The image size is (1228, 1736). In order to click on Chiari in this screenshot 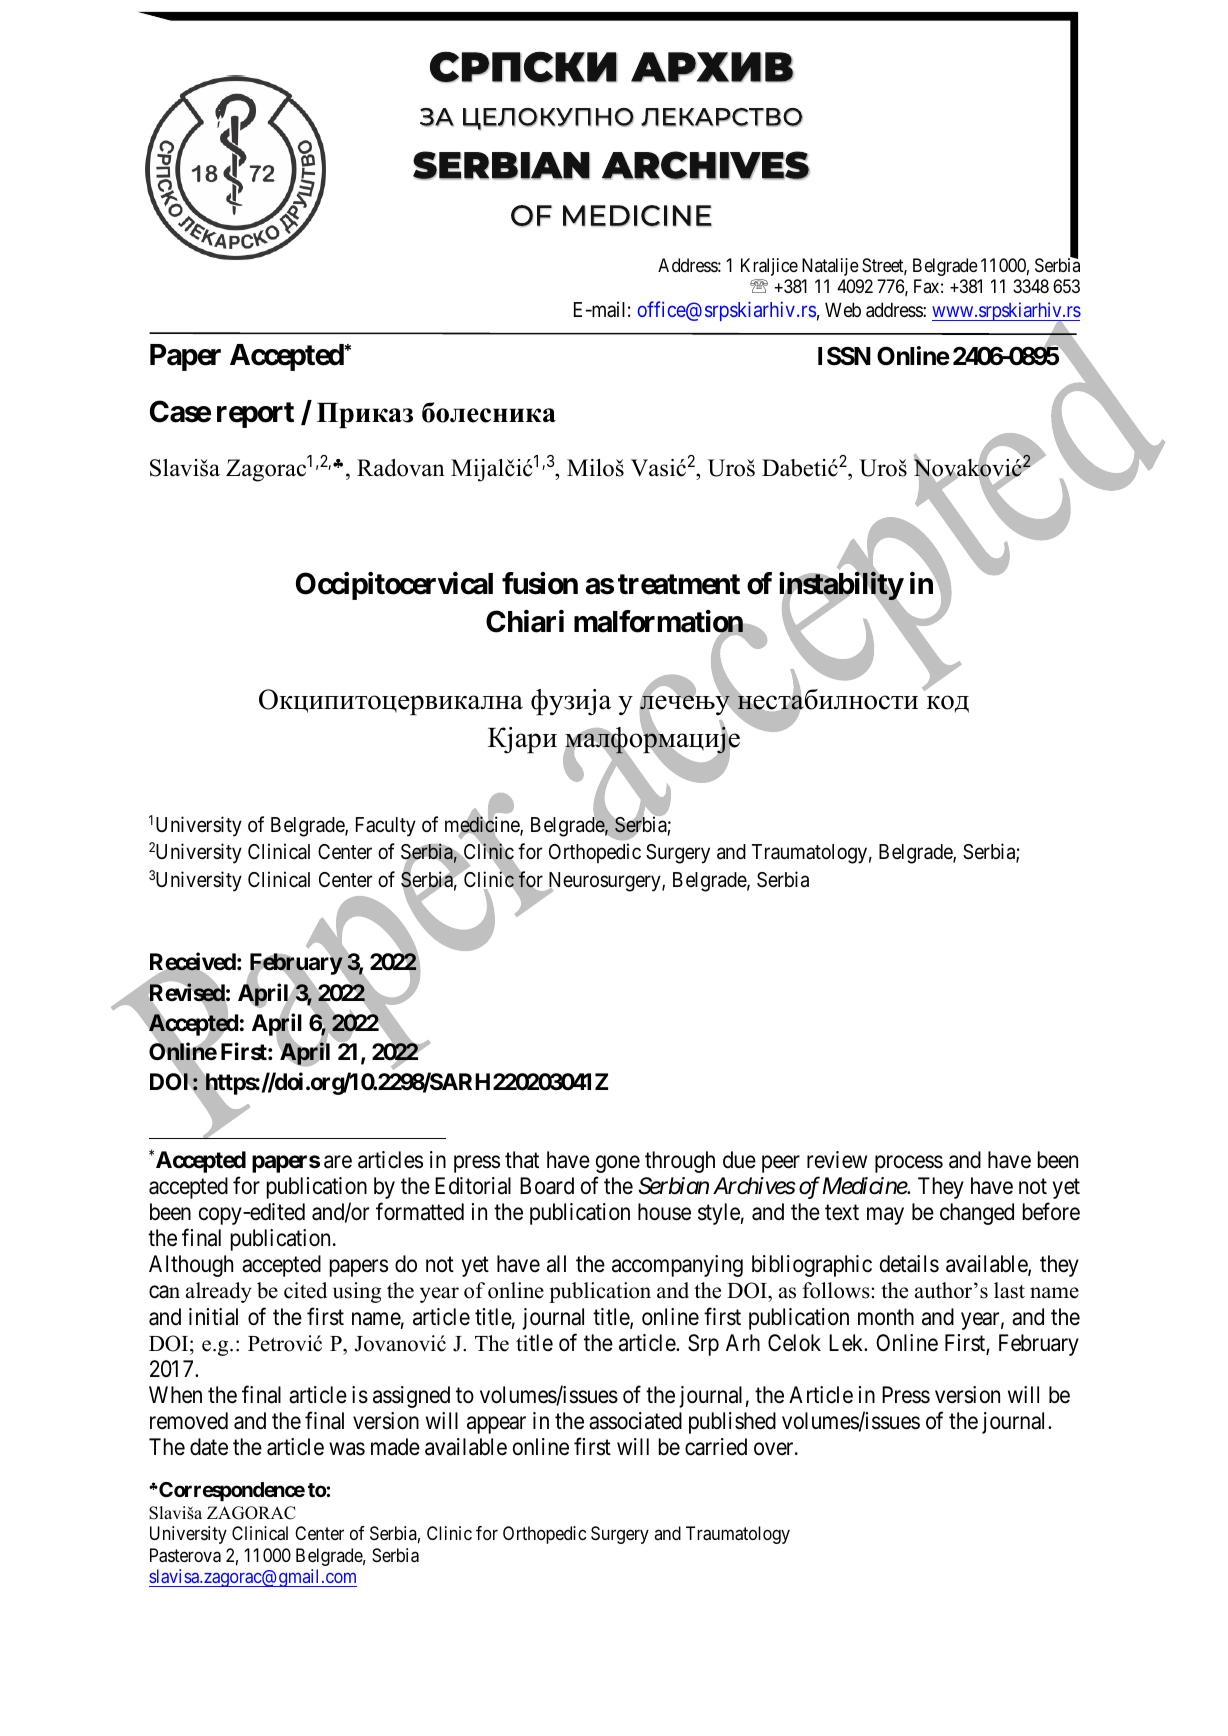, I will do `click(525, 621)`.
